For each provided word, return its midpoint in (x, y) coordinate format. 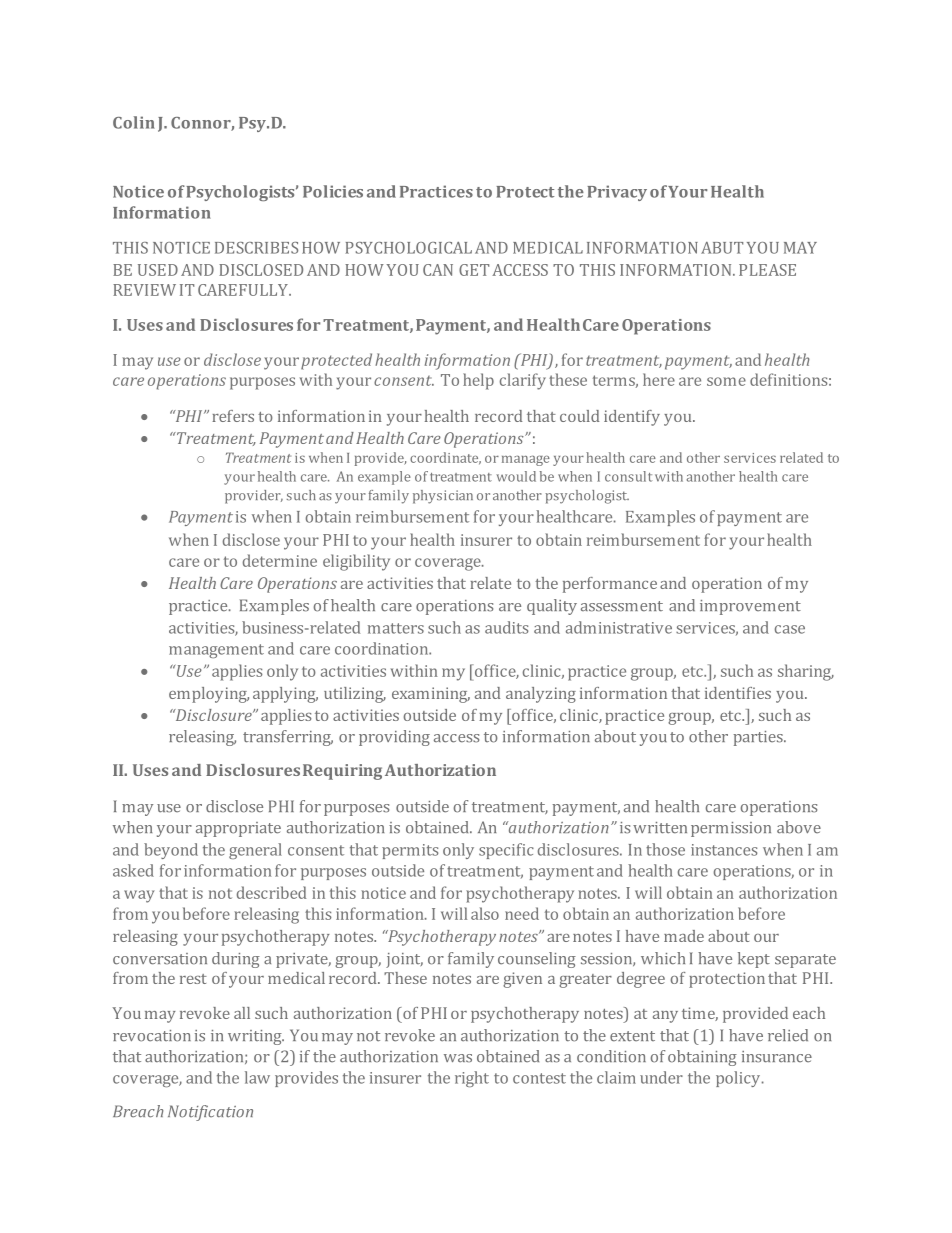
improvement (750, 607)
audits (506, 627)
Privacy (617, 193)
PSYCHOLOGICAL (408, 248)
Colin (134, 122)
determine (280, 560)
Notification (210, 1113)
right (472, 1079)
